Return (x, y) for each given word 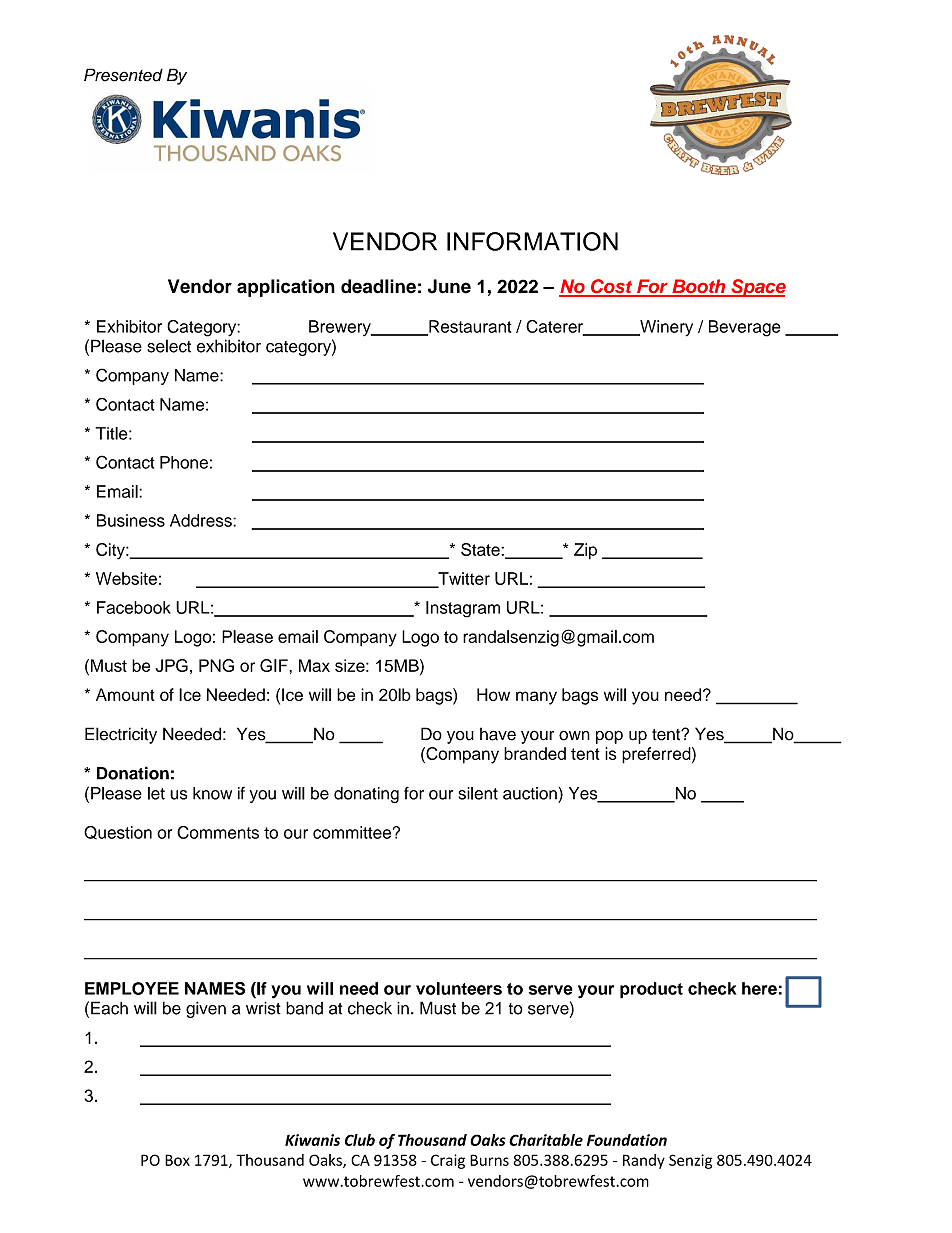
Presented (123, 75)
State (481, 549)
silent (478, 793)
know (212, 793)
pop (609, 737)
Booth (699, 287)
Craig (448, 1161)
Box (177, 1160)
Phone (184, 462)
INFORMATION (532, 241)
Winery (665, 328)
